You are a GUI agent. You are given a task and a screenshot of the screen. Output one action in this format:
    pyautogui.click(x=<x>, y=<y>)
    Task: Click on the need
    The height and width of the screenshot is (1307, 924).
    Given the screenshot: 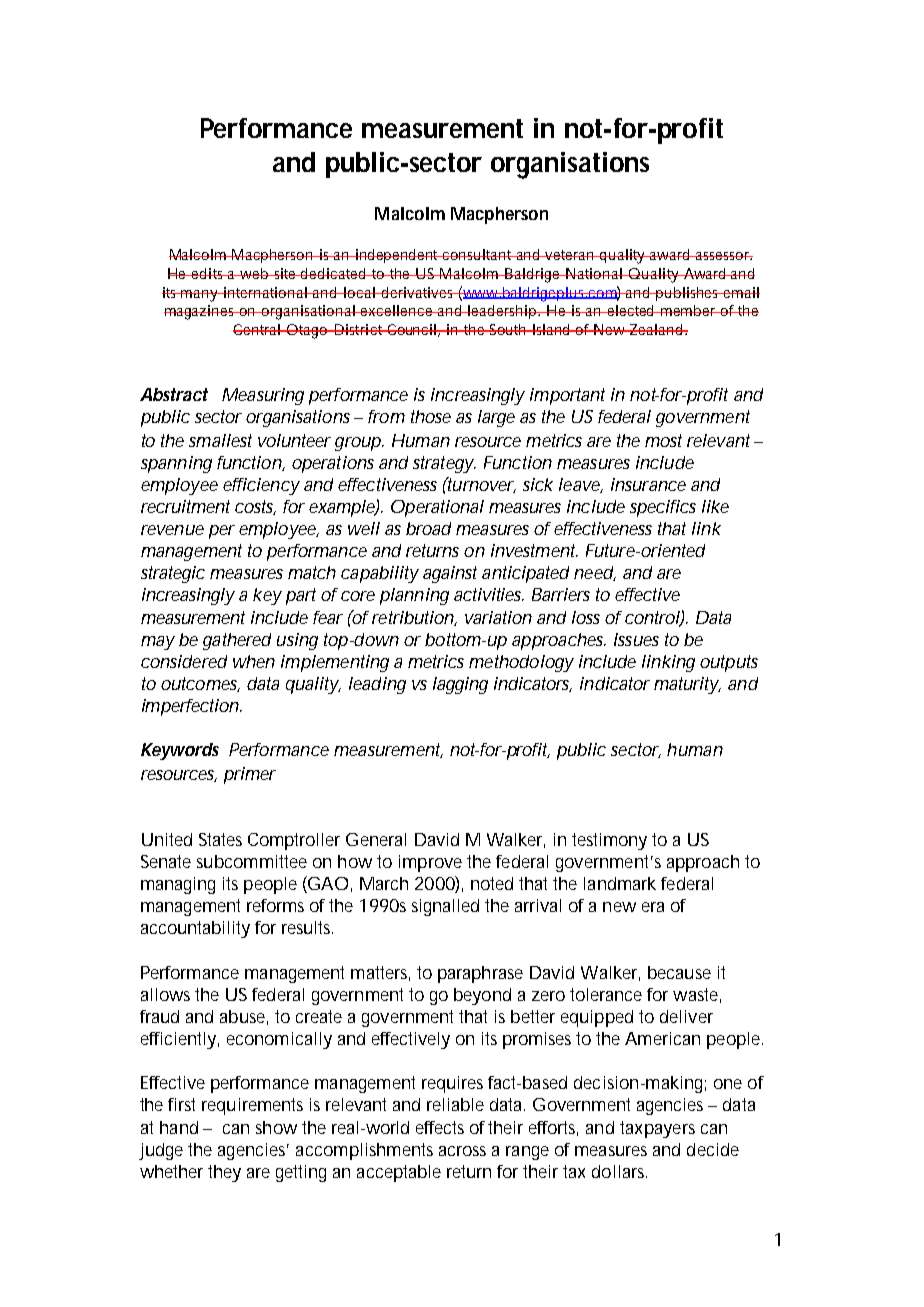 What is the action you would take?
    pyautogui.click(x=594, y=573)
